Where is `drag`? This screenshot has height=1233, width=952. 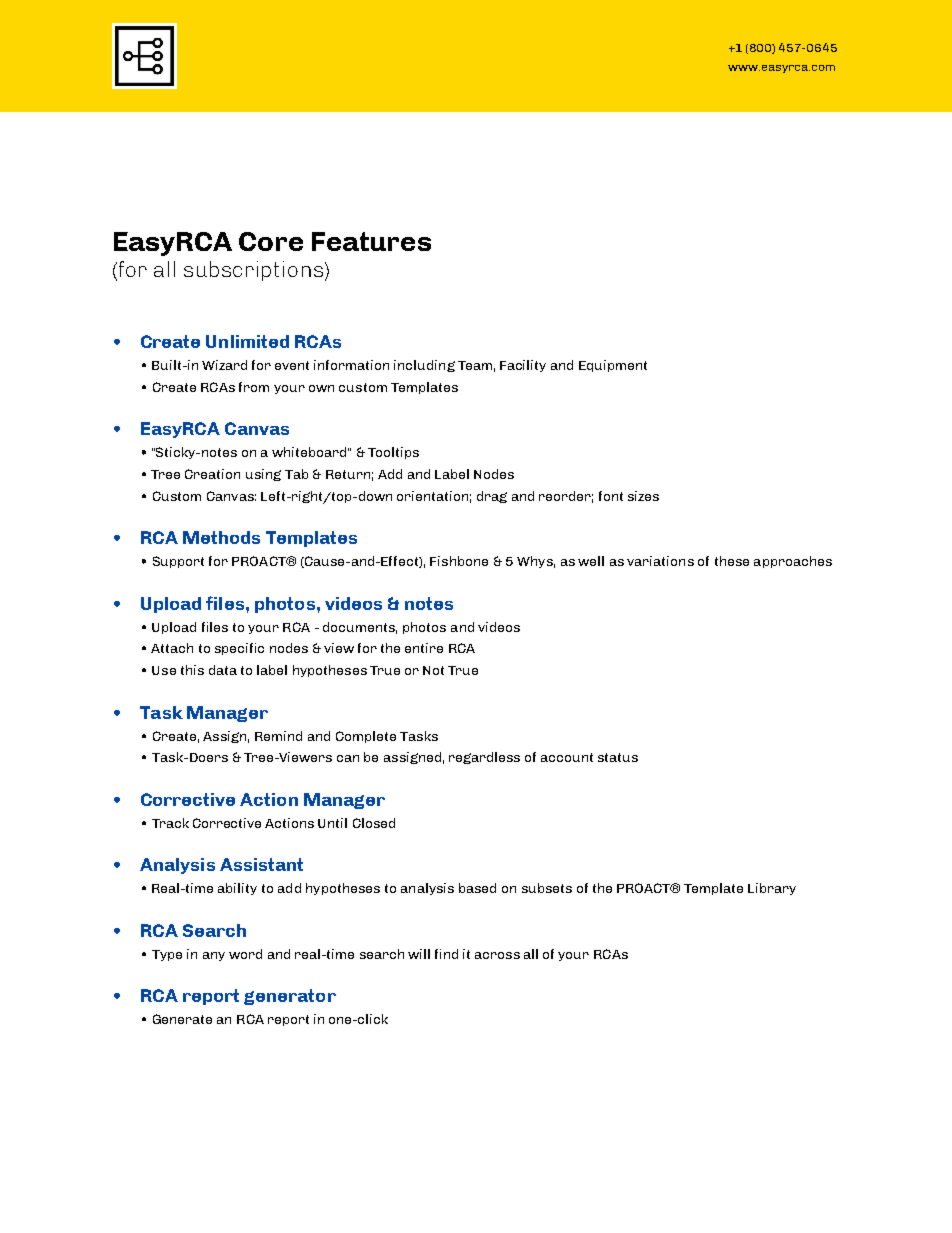
drag is located at coordinates (492, 497).
